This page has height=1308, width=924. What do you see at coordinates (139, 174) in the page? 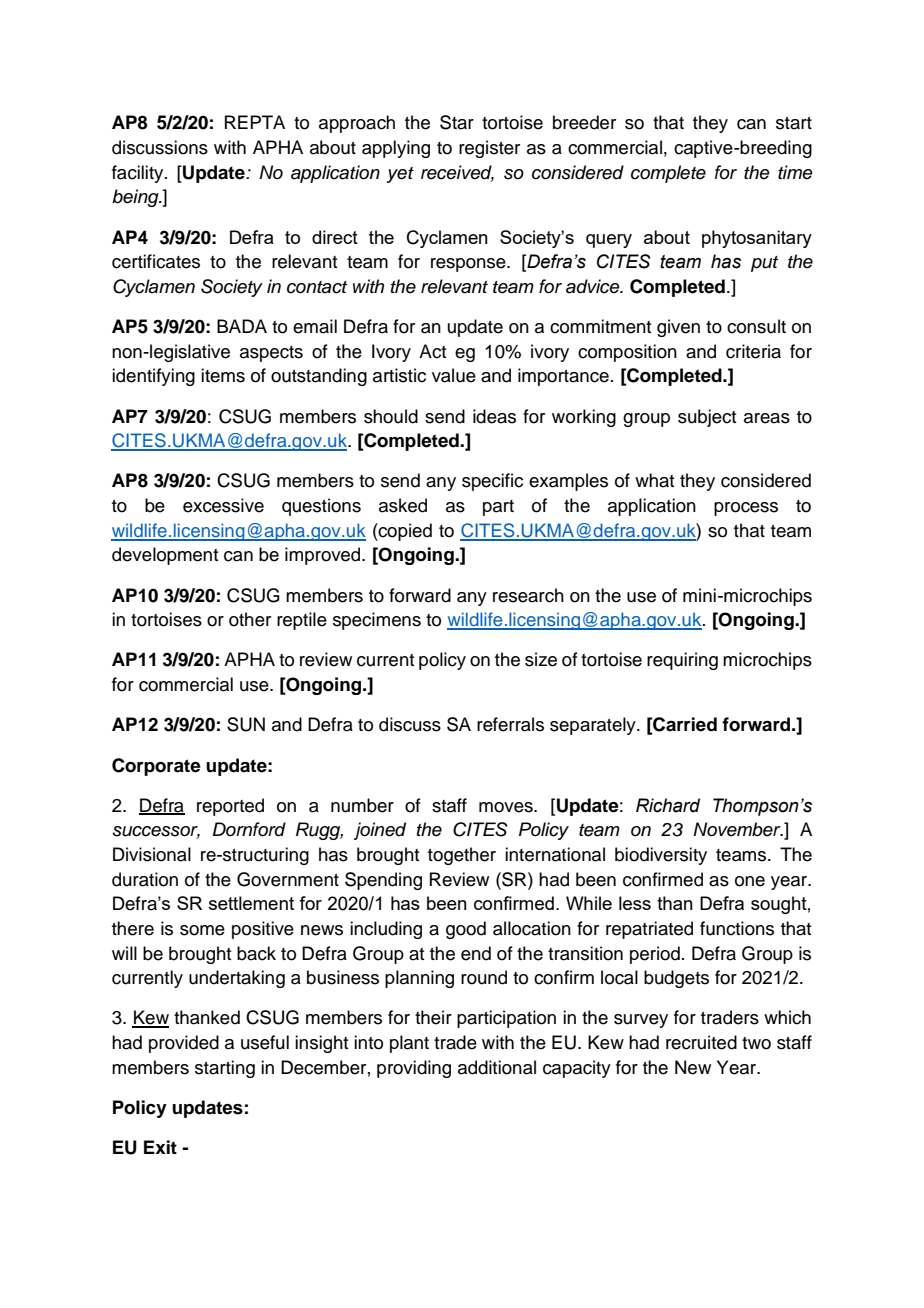
I see `facility` at bounding box center [139, 174].
